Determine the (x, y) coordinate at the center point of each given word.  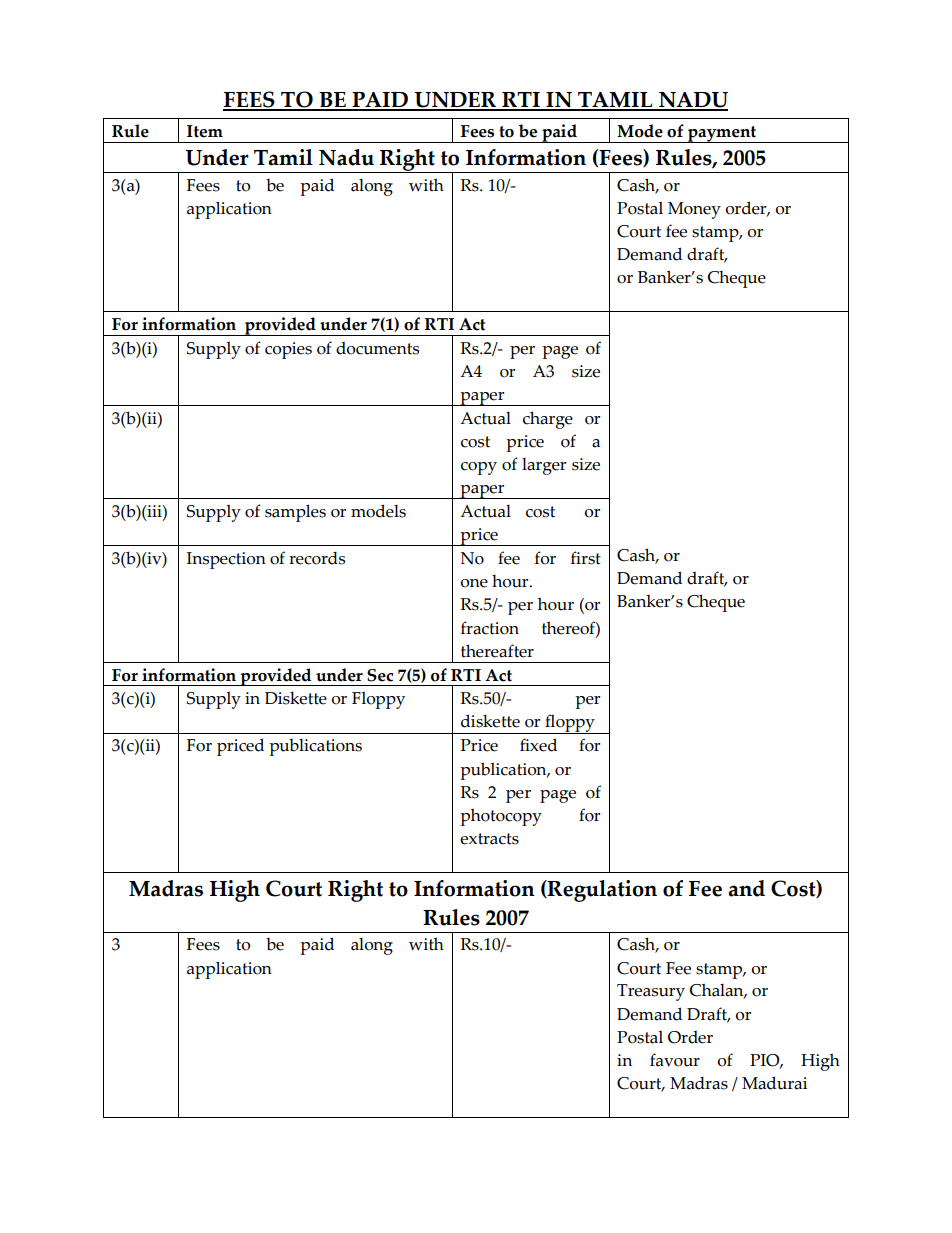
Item (205, 131)
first (586, 558)
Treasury (651, 992)
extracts (489, 839)
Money (694, 210)
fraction (490, 628)
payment (722, 134)
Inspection (226, 560)
